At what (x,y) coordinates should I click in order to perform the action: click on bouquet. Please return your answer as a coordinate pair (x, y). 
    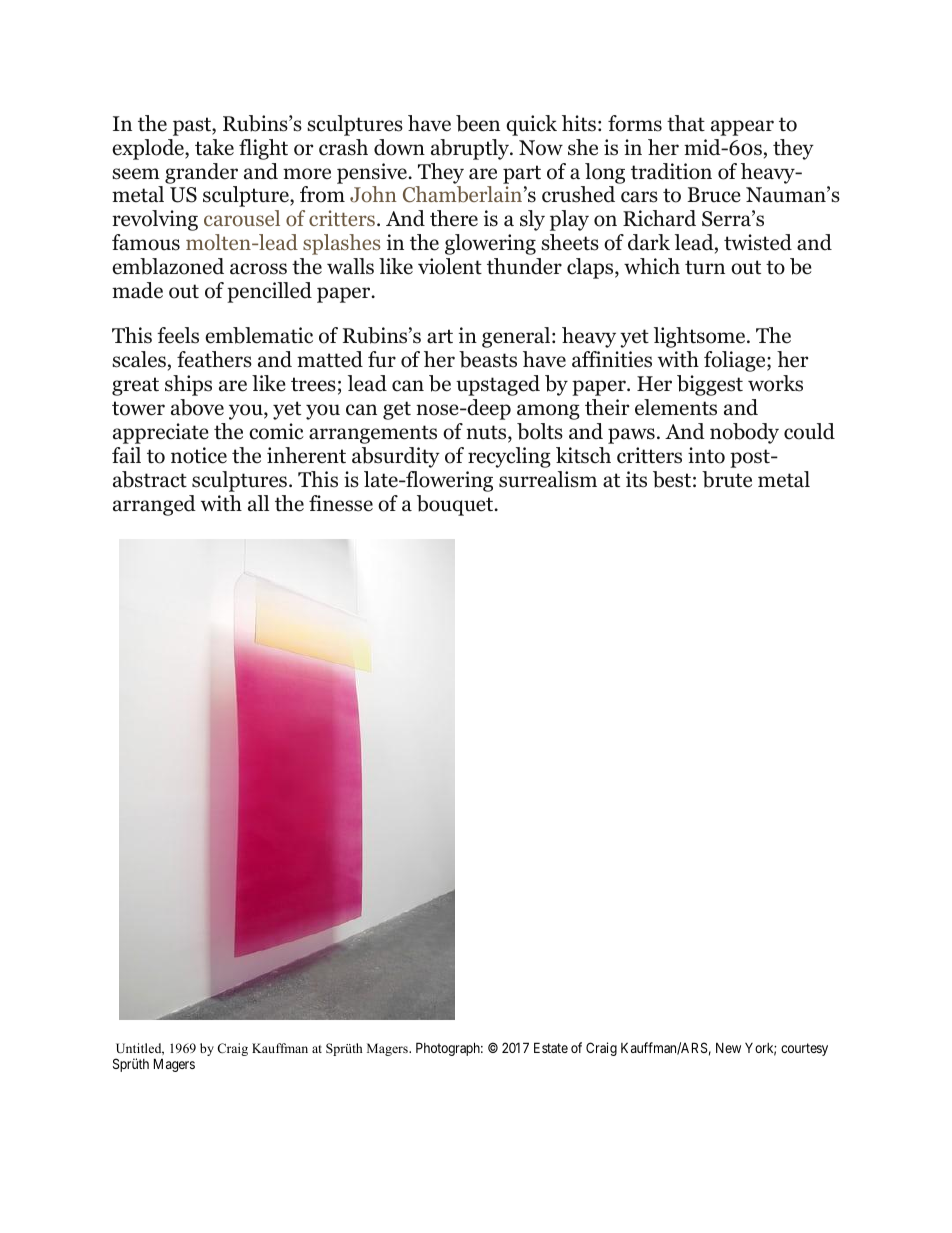
    Looking at the image, I should click on (456, 505).
